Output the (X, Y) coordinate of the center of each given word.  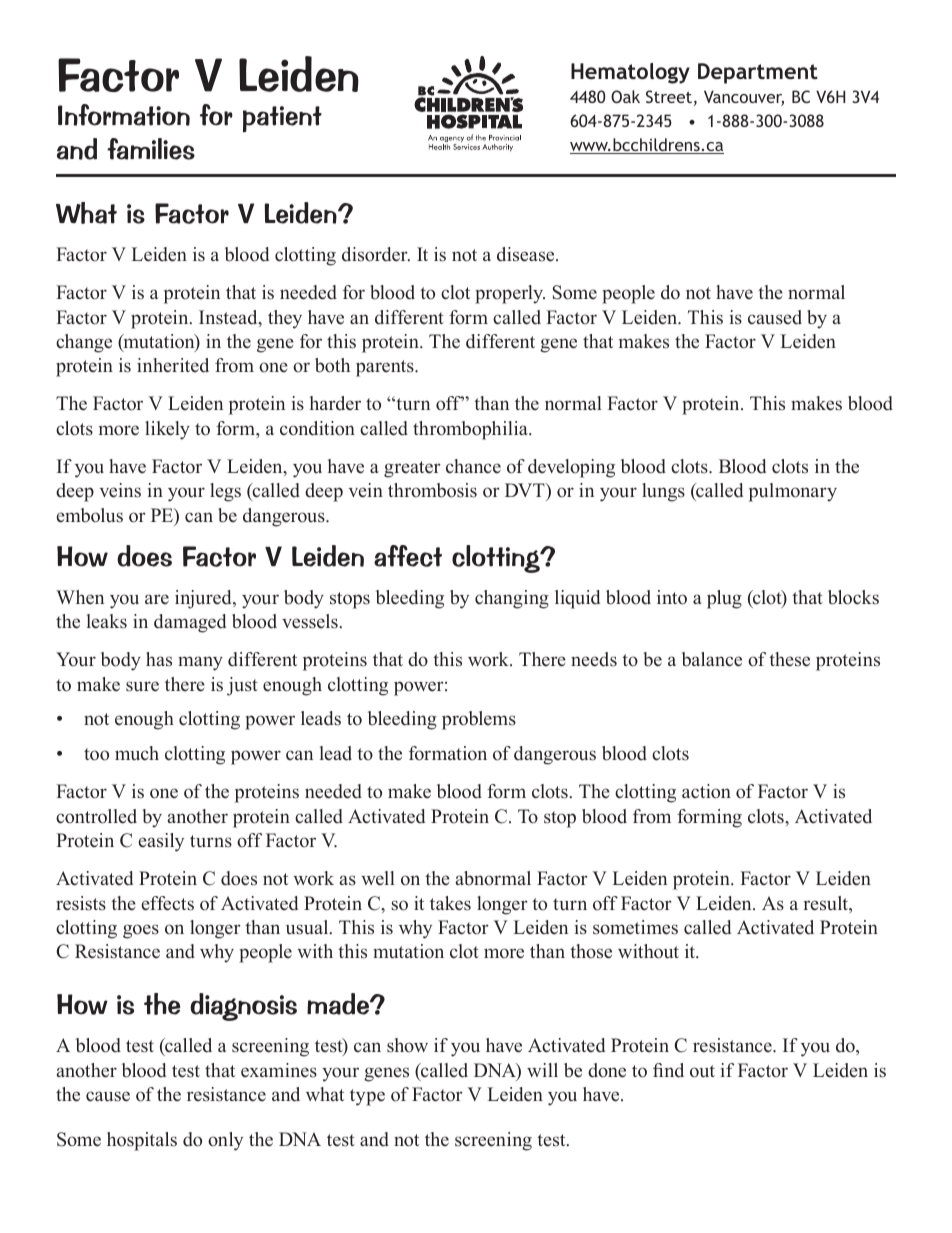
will (542, 1070)
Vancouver (744, 98)
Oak (625, 96)
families (151, 149)
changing (512, 599)
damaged (190, 623)
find (668, 1070)
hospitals (142, 1141)
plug (724, 599)
